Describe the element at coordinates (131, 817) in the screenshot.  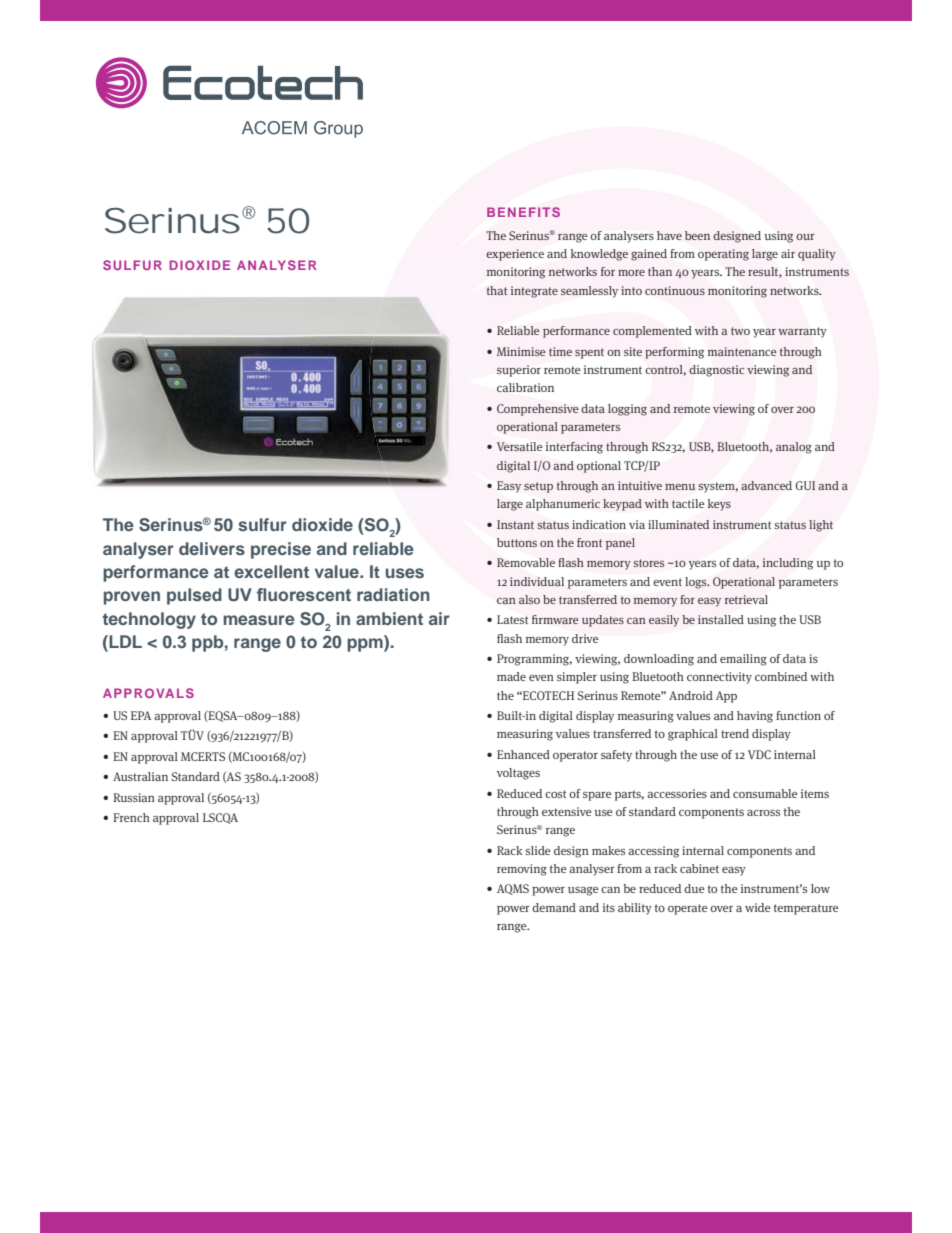
I see `French` at that location.
